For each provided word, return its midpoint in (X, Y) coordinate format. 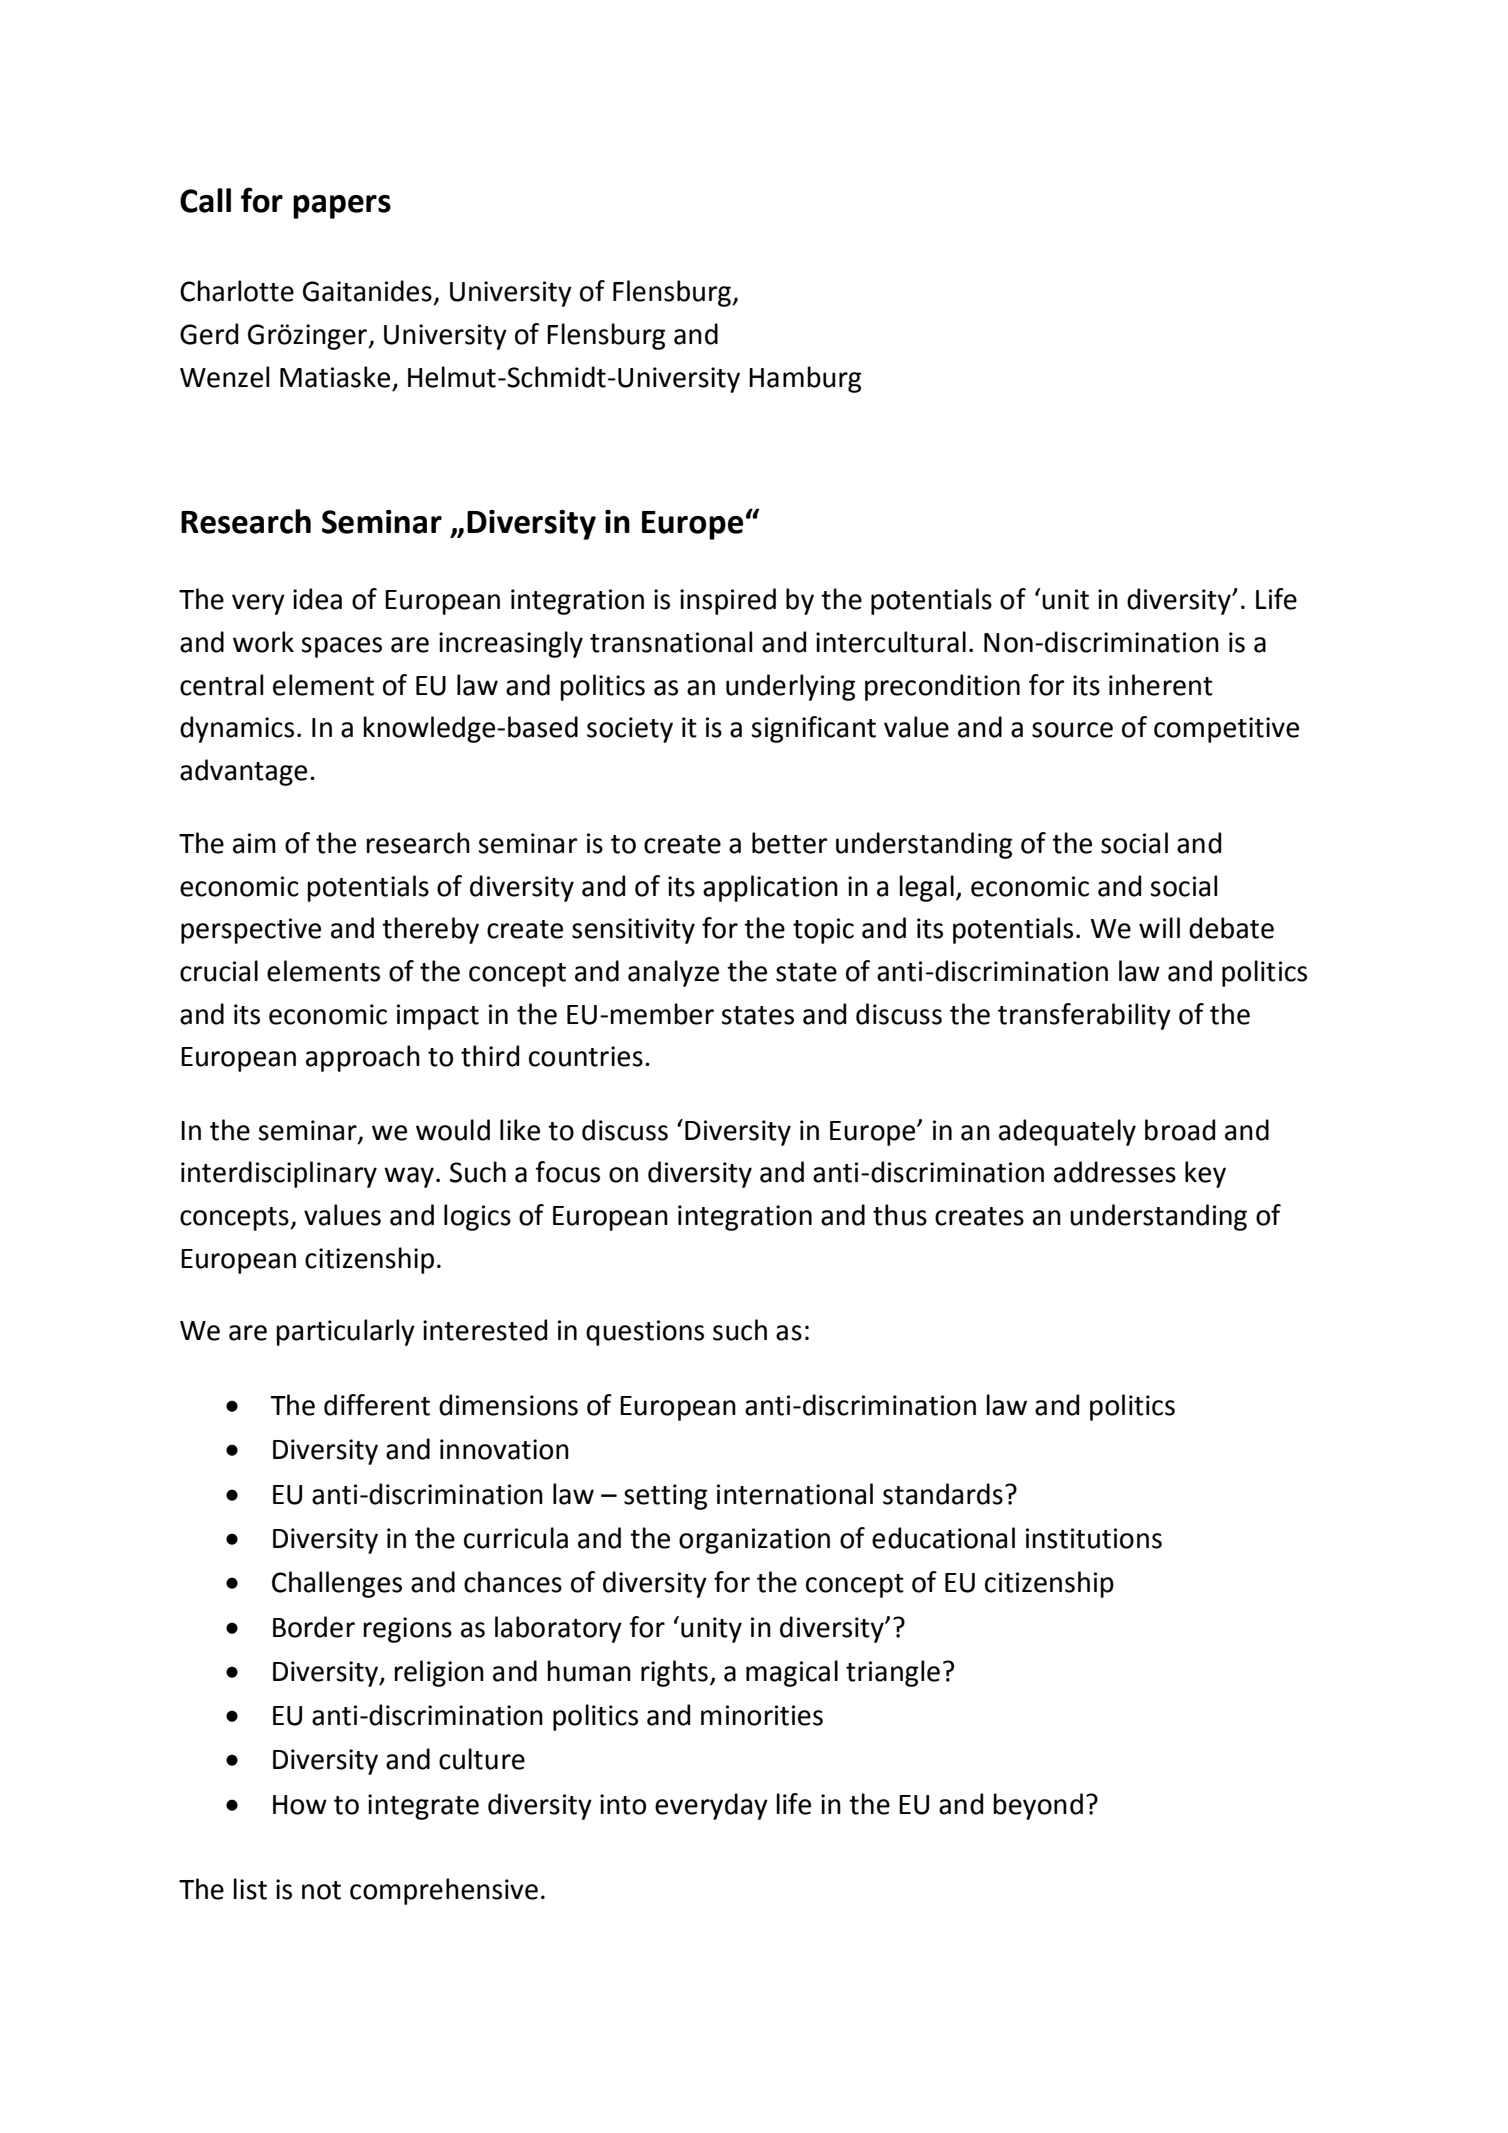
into (623, 1804)
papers (342, 207)
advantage (243, 772)
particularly (345, 1332)
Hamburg (805, 379)
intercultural (891, 642)
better (789, 843)
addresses (1115, 1172)
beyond (1038, 1806)
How (300, 1805)
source (1072, 730)
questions (645, 1333)
